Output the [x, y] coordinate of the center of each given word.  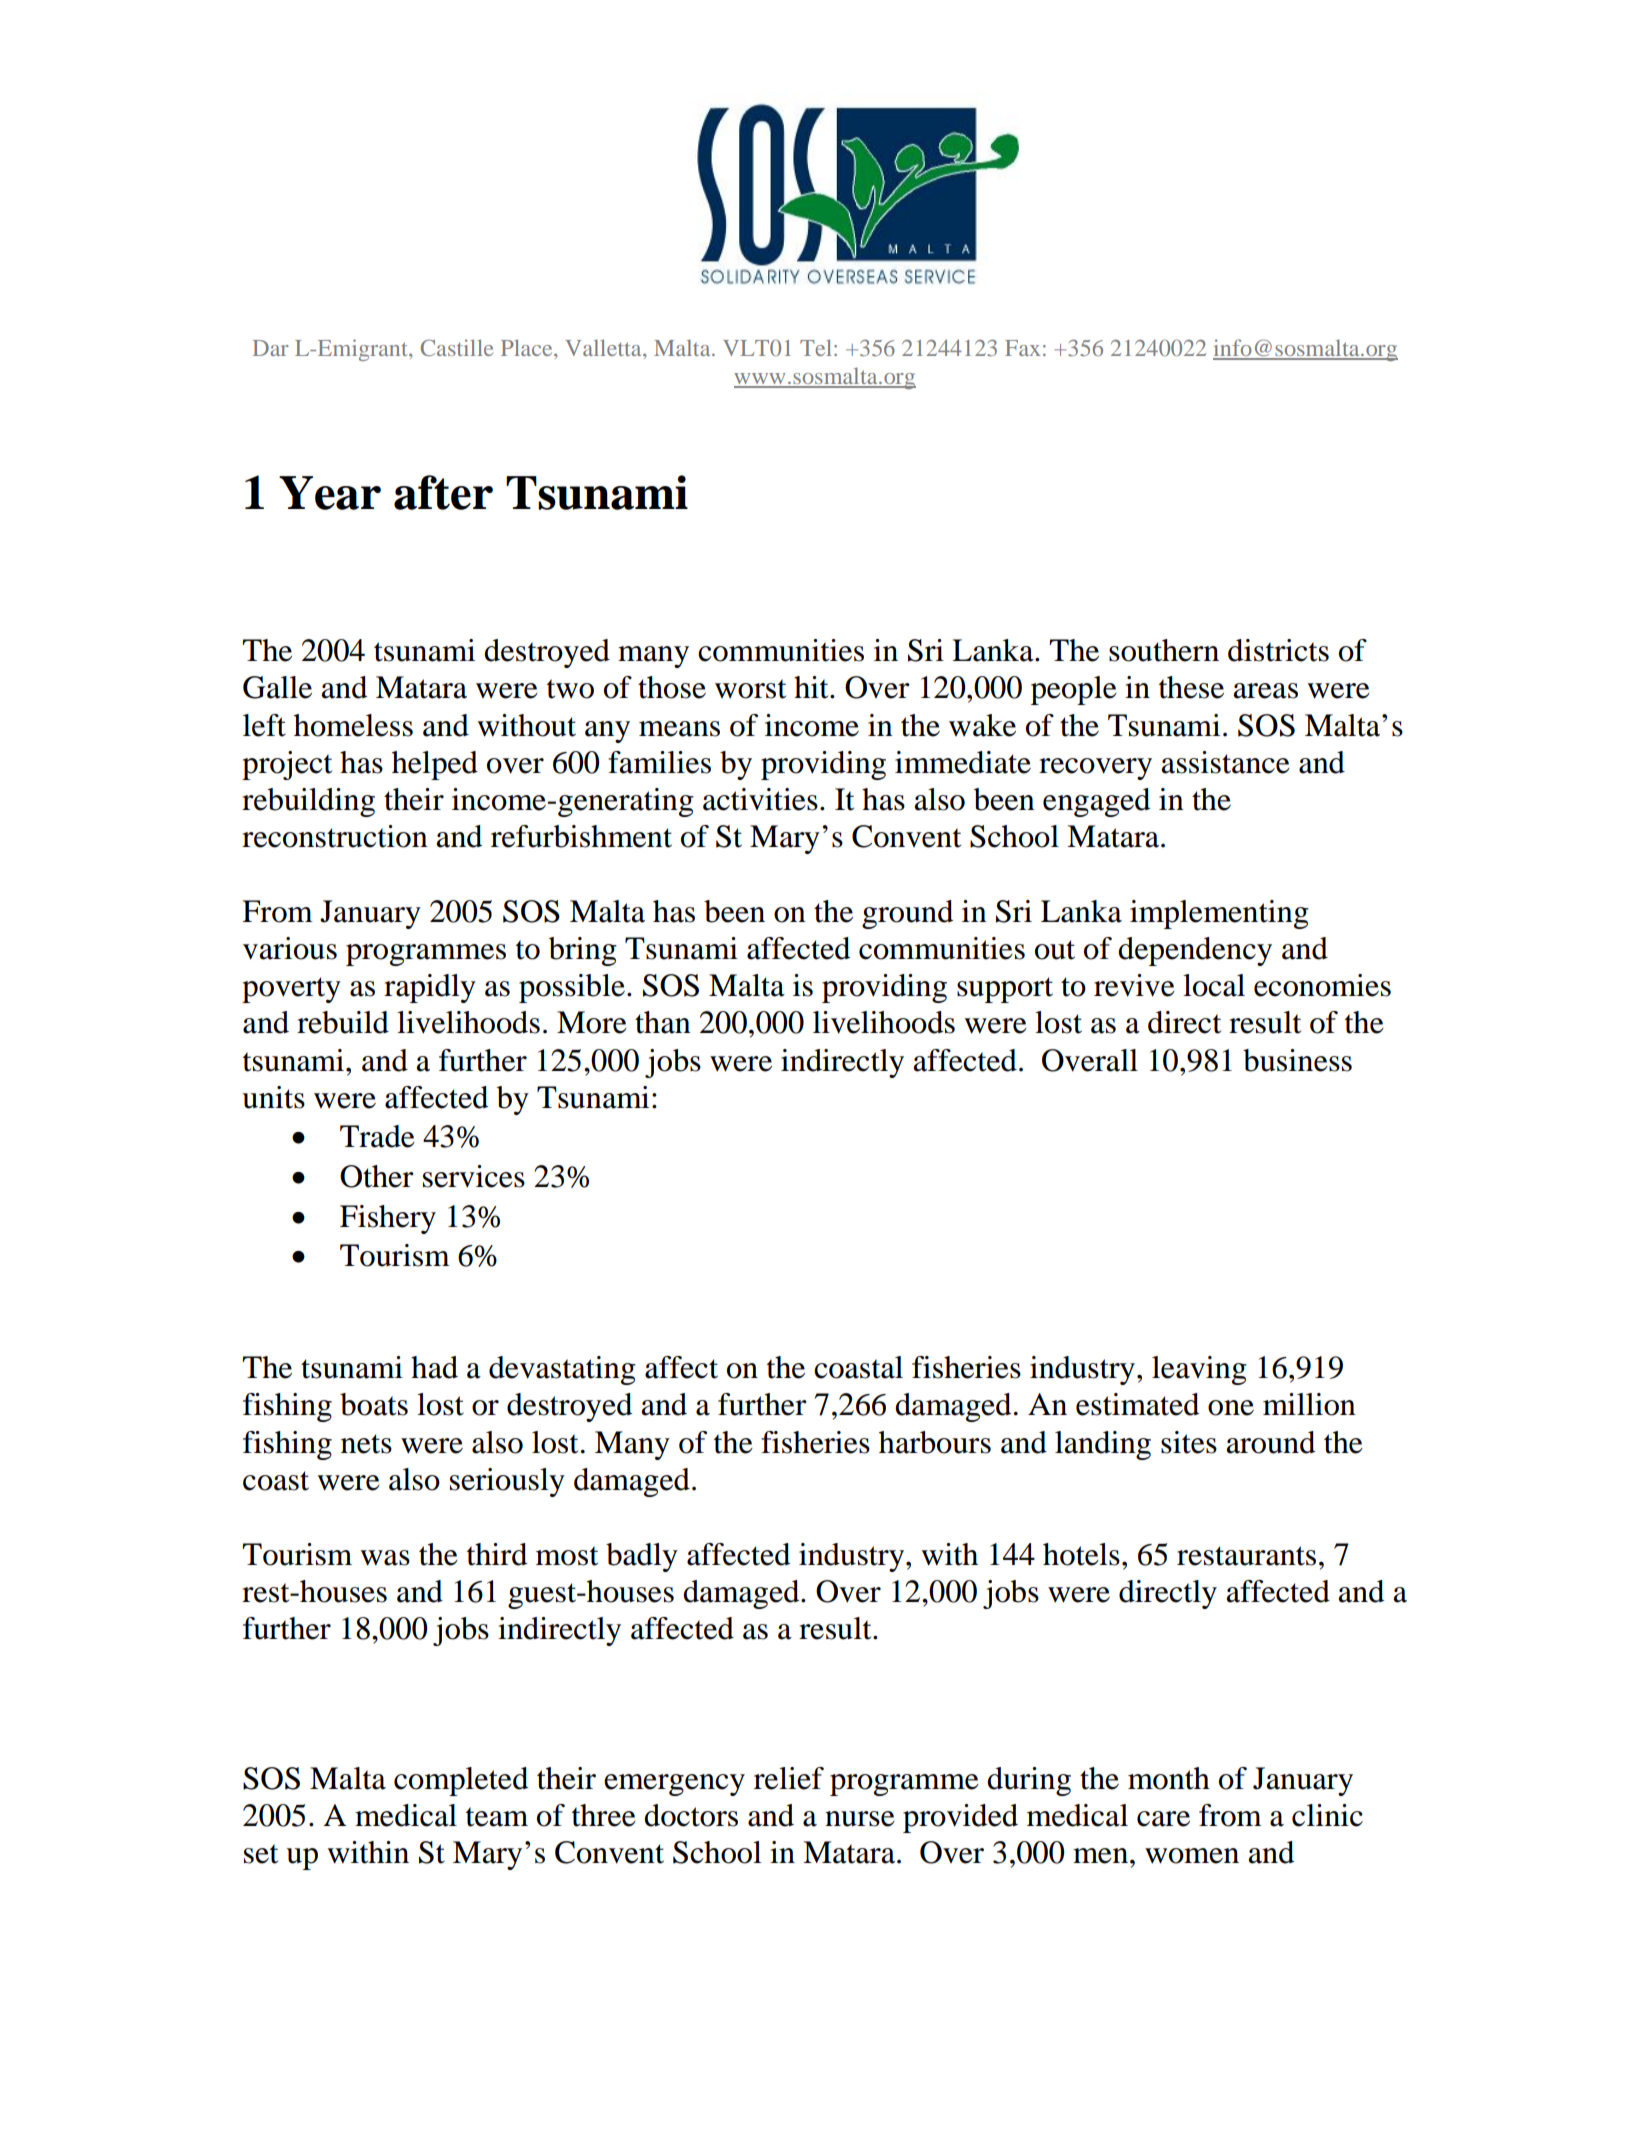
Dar [271, 348]
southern [1164, 650]
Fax [1022, 348]
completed [461, 1781]
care [1163, 1819]
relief [789, 1778]
